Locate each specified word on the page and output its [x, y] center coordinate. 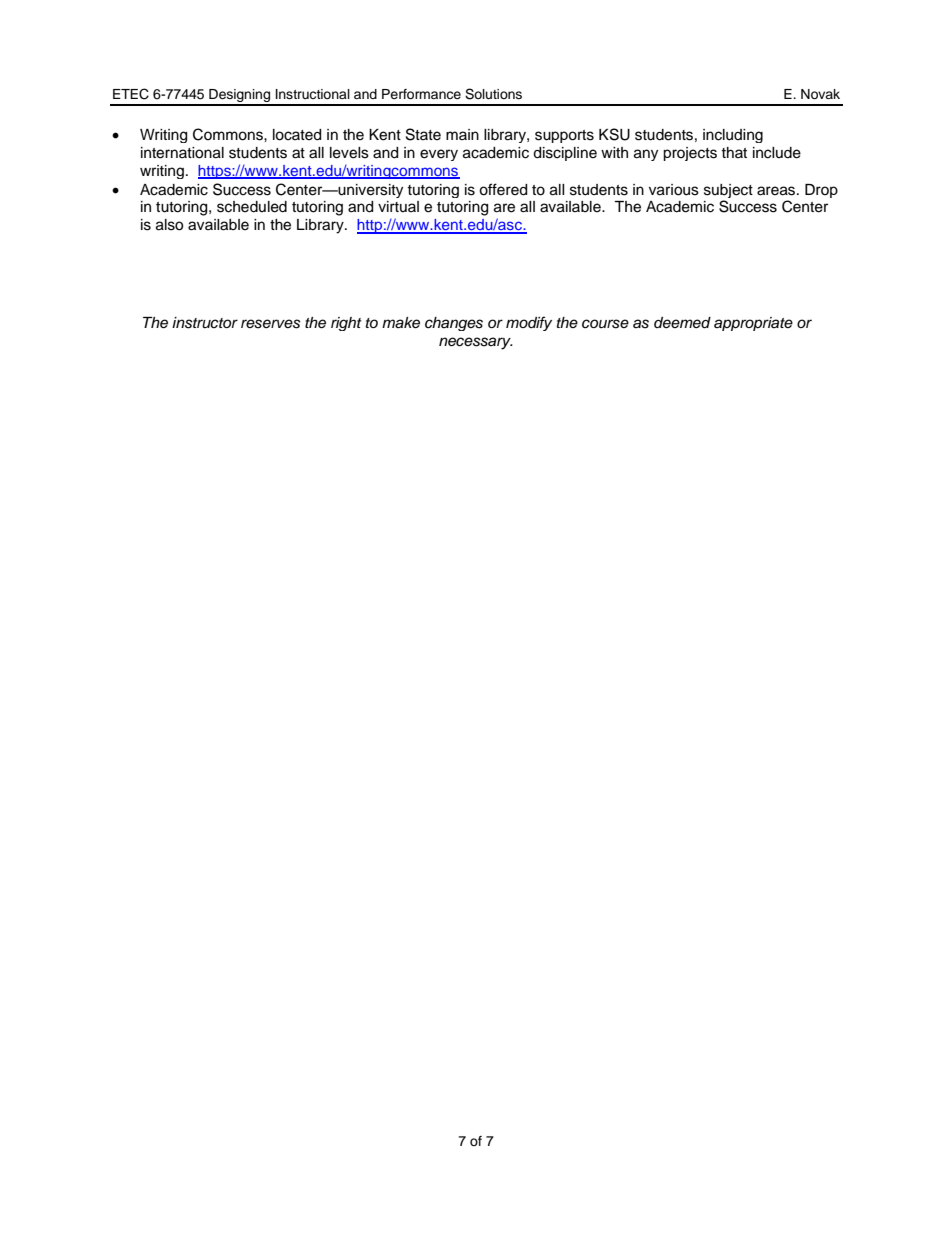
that [734, 152]
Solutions [493, 94]
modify [529, 323]
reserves [271, 324]
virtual [398, 206]
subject [728, 191]
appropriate [753, 324]
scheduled [252, 207]
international [182, 153]
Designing [240, 97]
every [439, 155]
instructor [205, 323]
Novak [820, 94]
